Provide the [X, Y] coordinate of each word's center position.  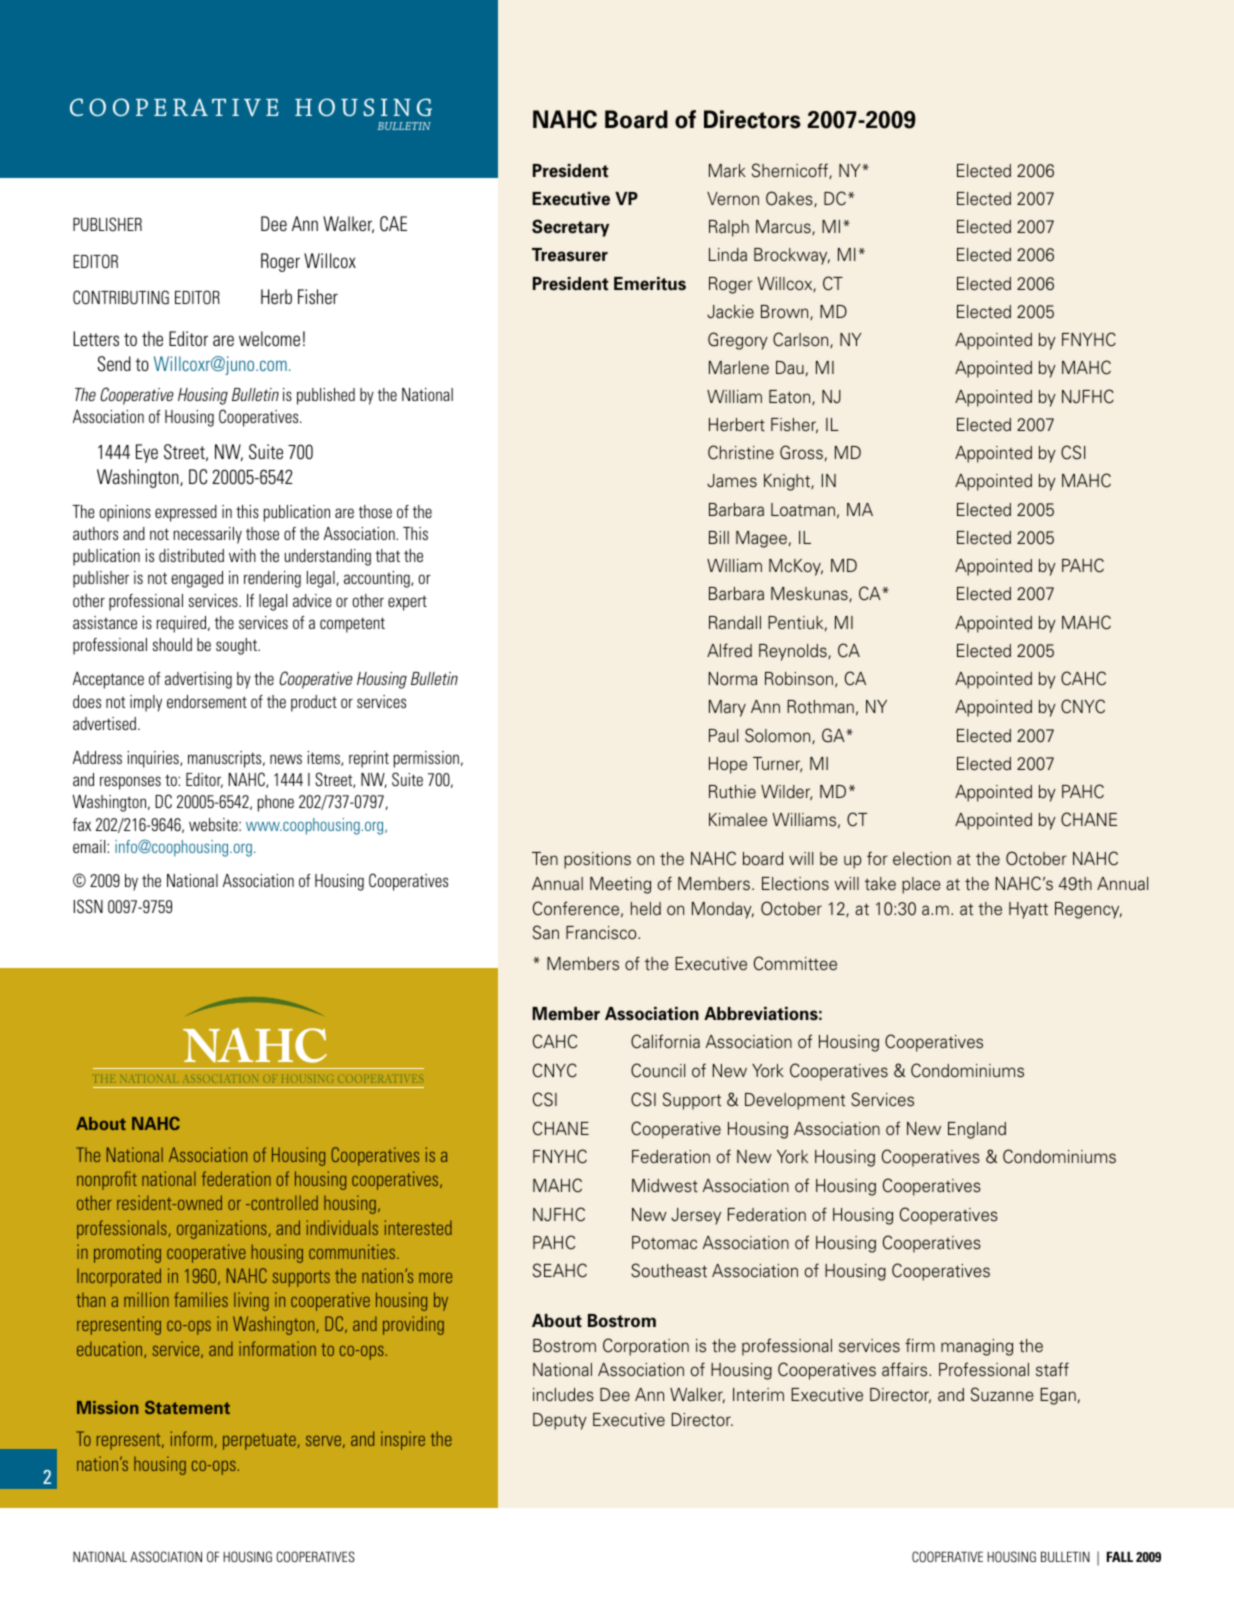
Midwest [665, 1186]
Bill [719, 537]
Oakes [790, 199]
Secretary [570, 228]
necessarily [207, 535]
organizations [222, 1229]
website [214, 824]
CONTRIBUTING [121, 297]
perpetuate [259, 1441]
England [977, 1130]
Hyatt [1028, 910]
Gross [801, 452]
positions [597, 860]
